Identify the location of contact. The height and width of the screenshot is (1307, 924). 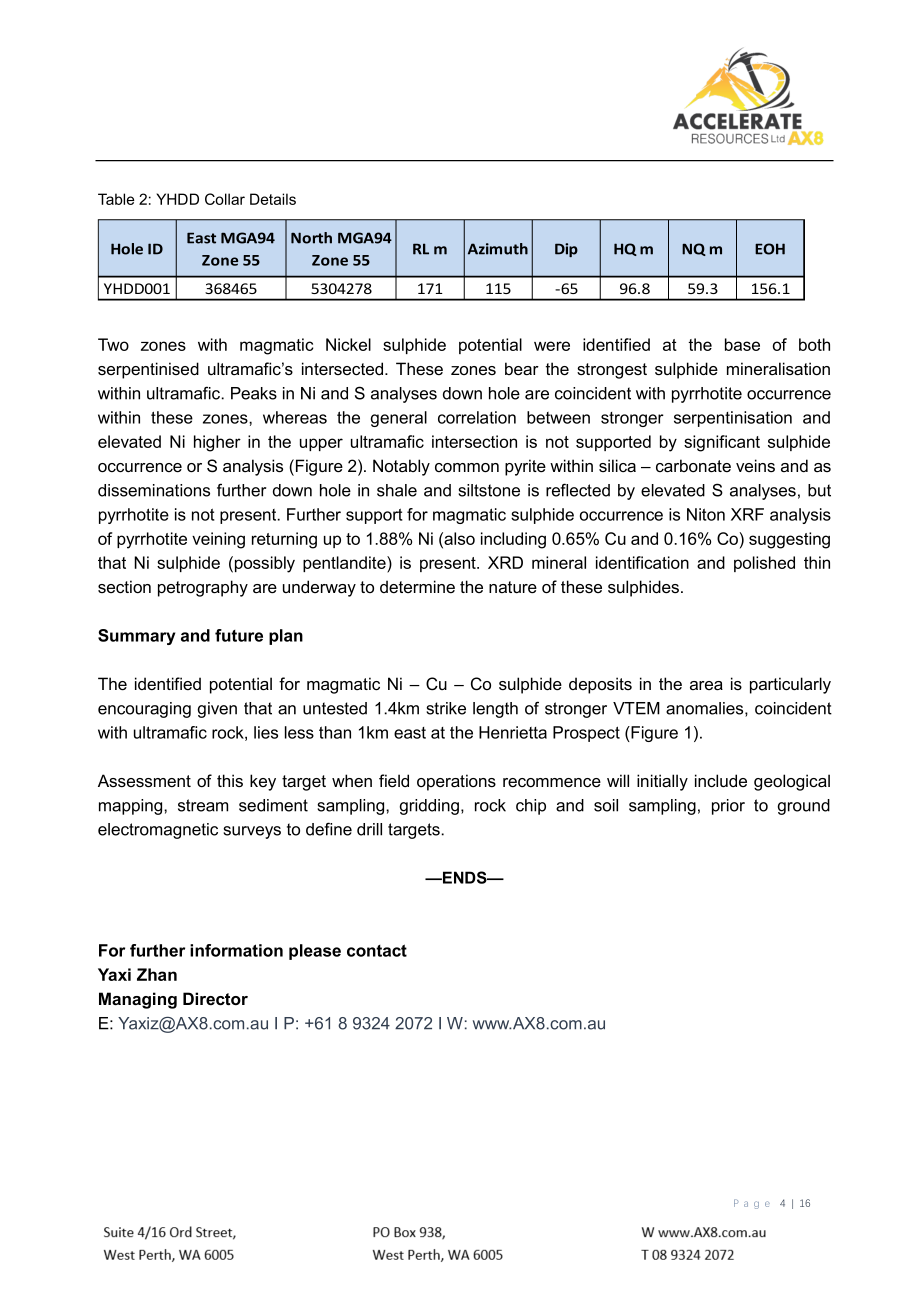
(377, 950).
